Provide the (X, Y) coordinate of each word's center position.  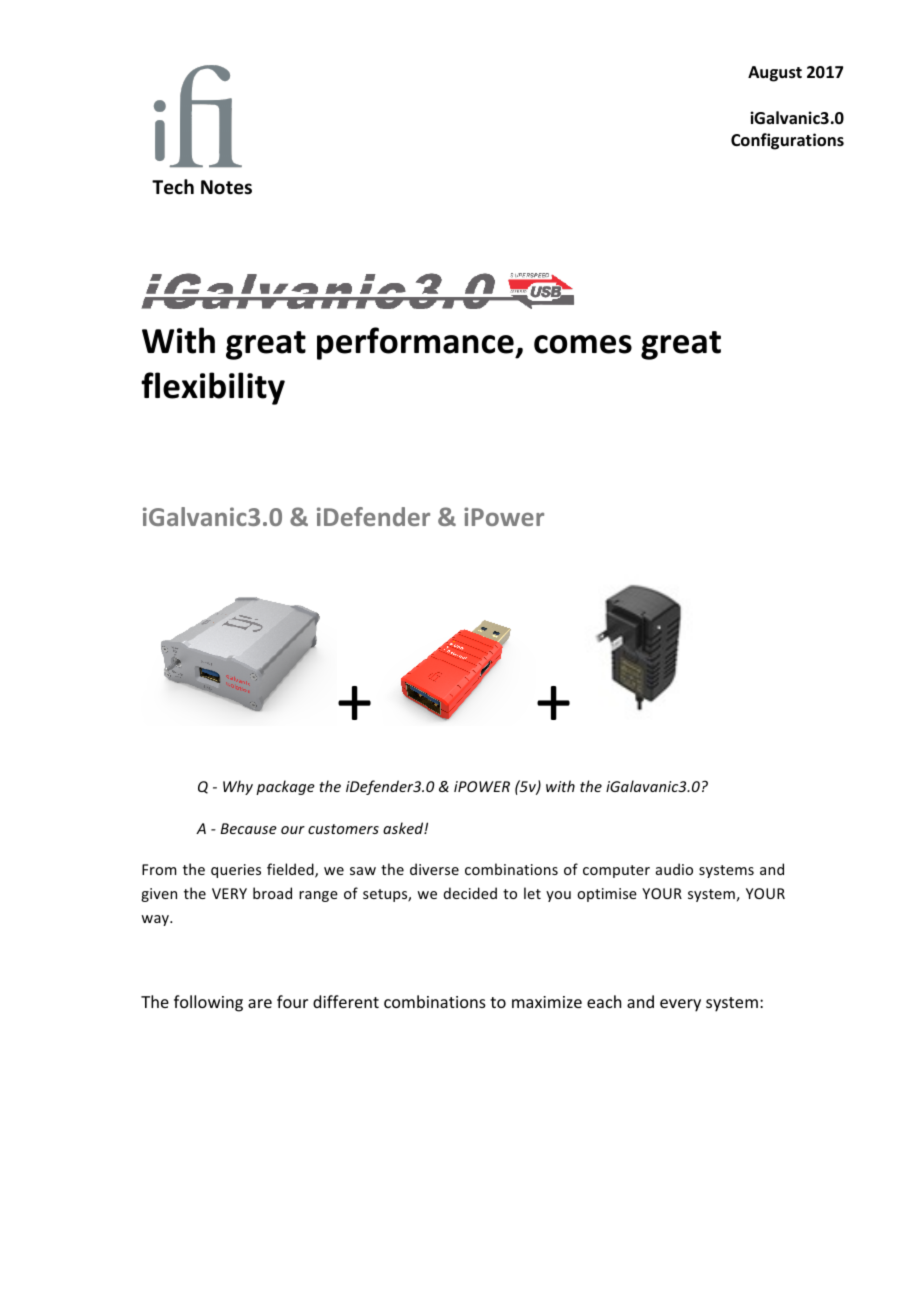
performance (416, 343)
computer (616, 871)
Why (238, 787)
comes (583, 344)
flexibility (213, 388)
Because (249, 828)
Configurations (787, 141)
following (208, 1003)
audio (674, 869)
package (285, 787)
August (775, 74)
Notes (226, 187)
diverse (434, 869)
